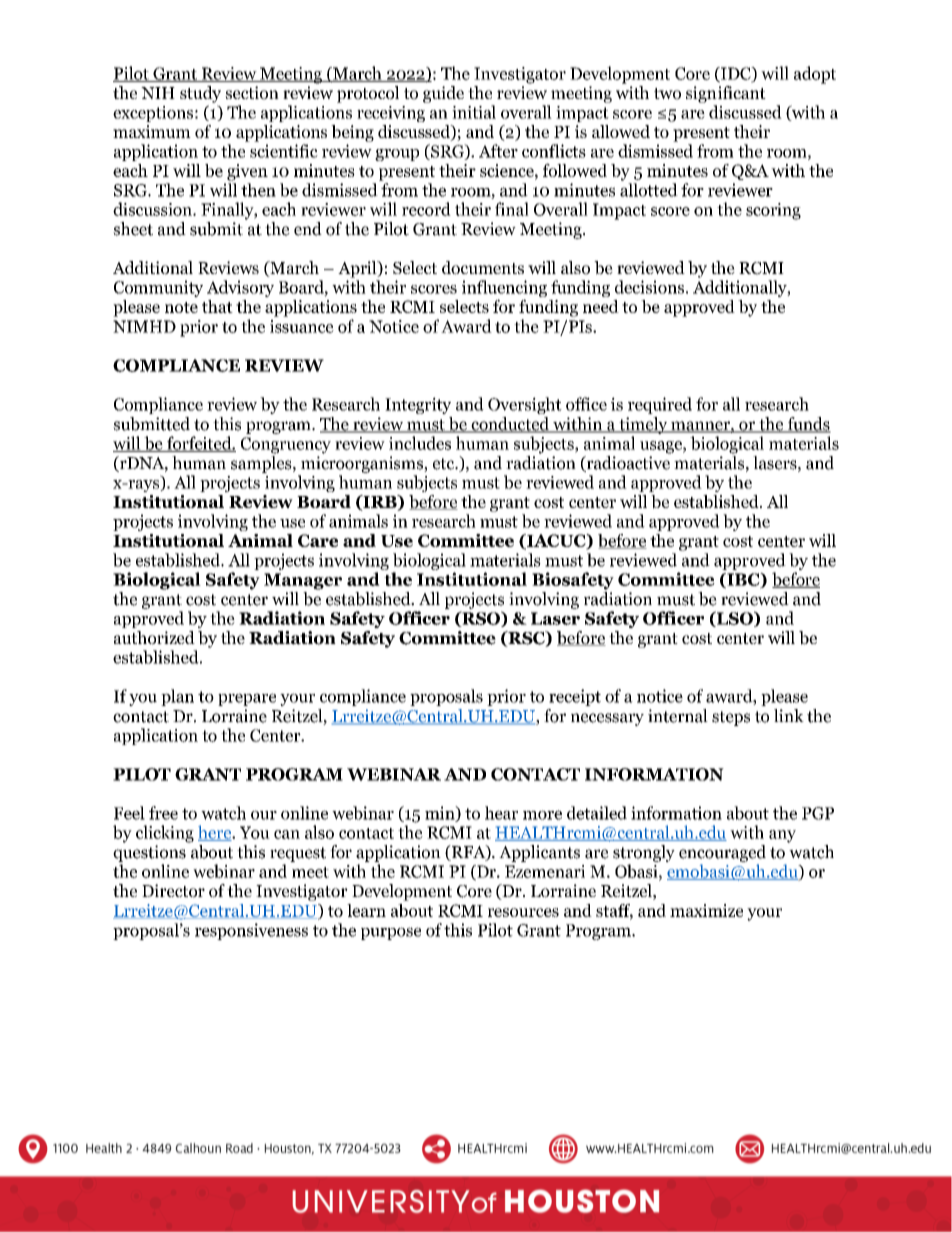 The width and height of the screenshot is (952, 1233). I want to click on receipt, so click(575, 697).
